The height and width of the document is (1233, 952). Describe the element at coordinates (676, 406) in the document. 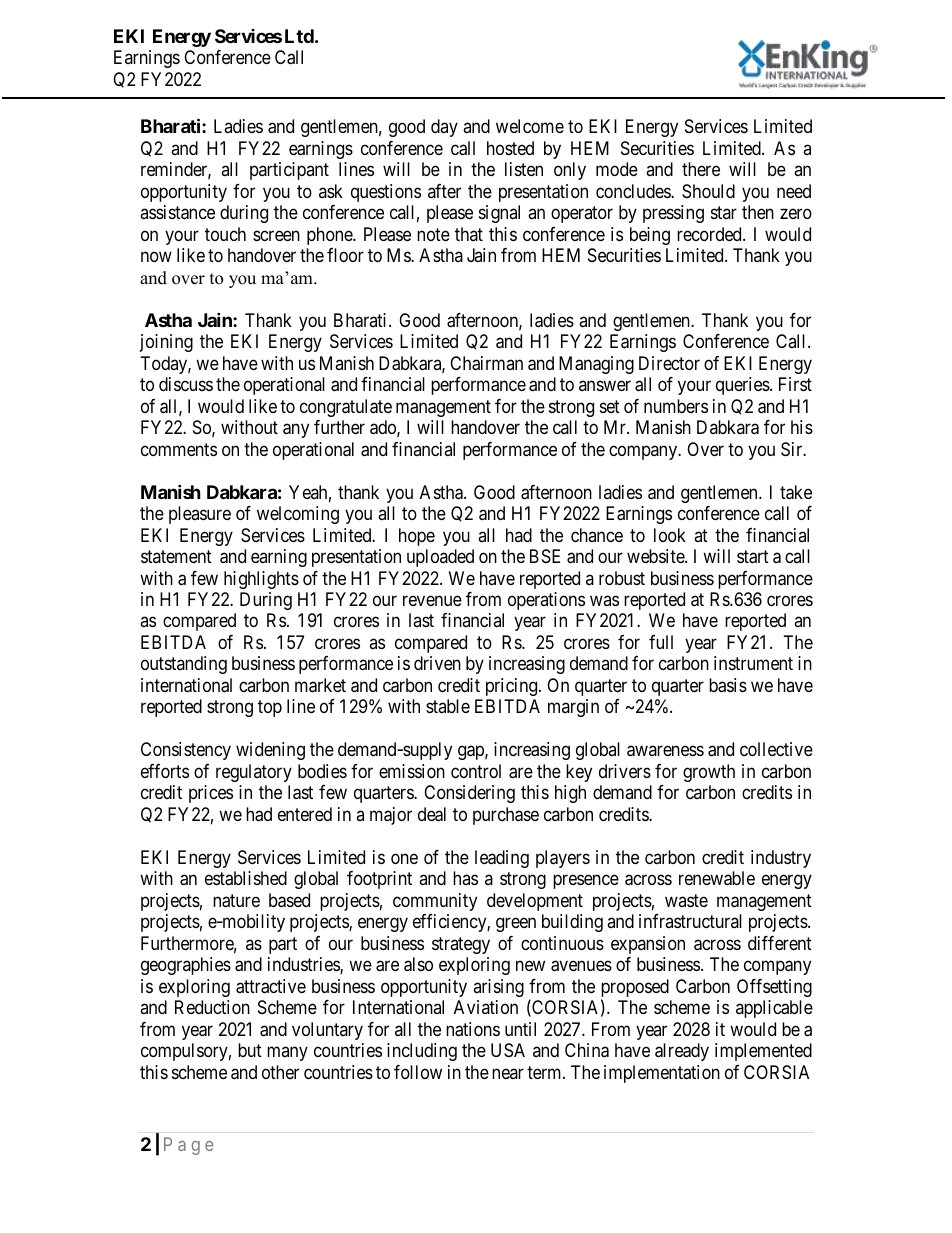

I see `numbers` at that location.
